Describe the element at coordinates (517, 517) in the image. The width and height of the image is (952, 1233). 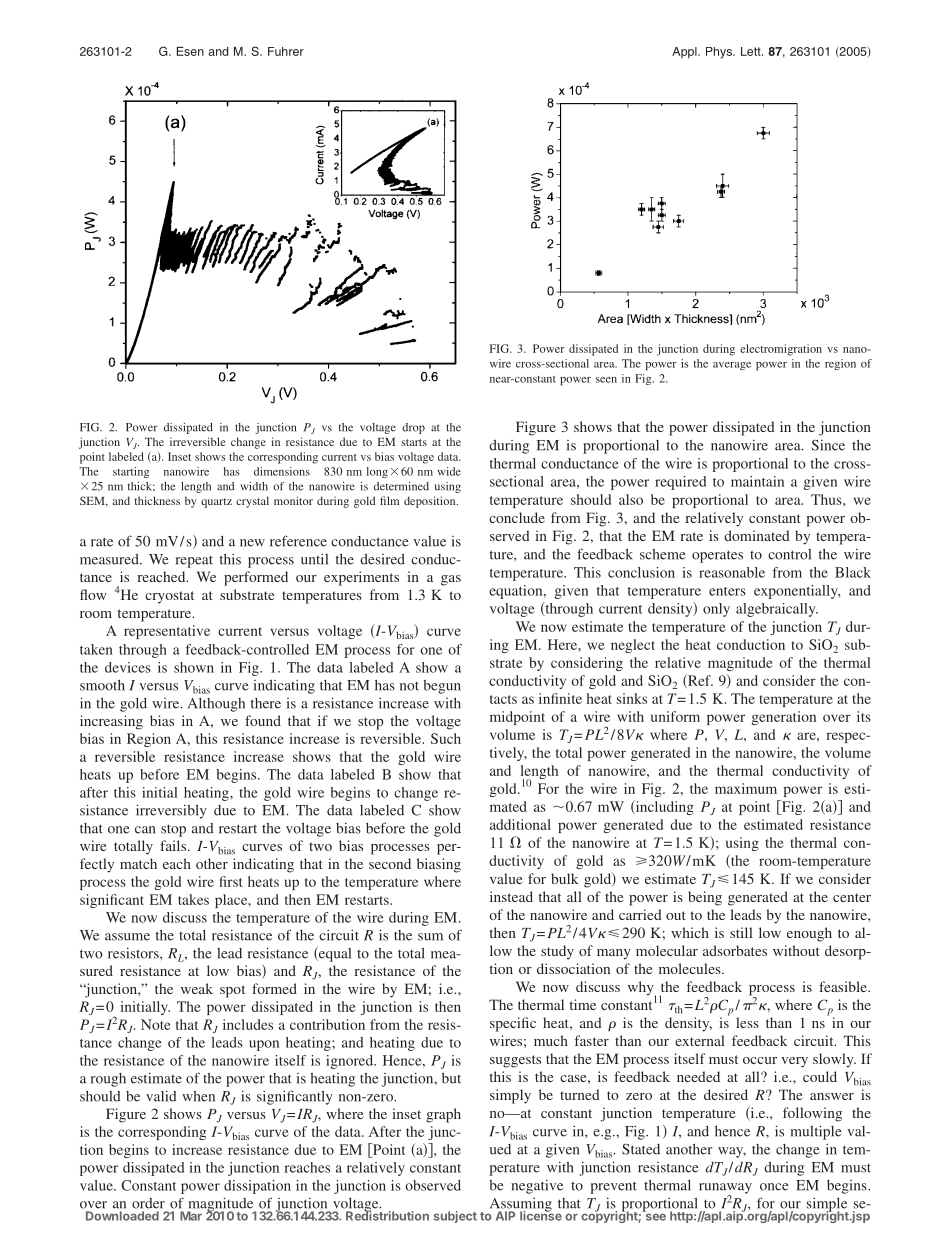
I see `conclude` at that location.
